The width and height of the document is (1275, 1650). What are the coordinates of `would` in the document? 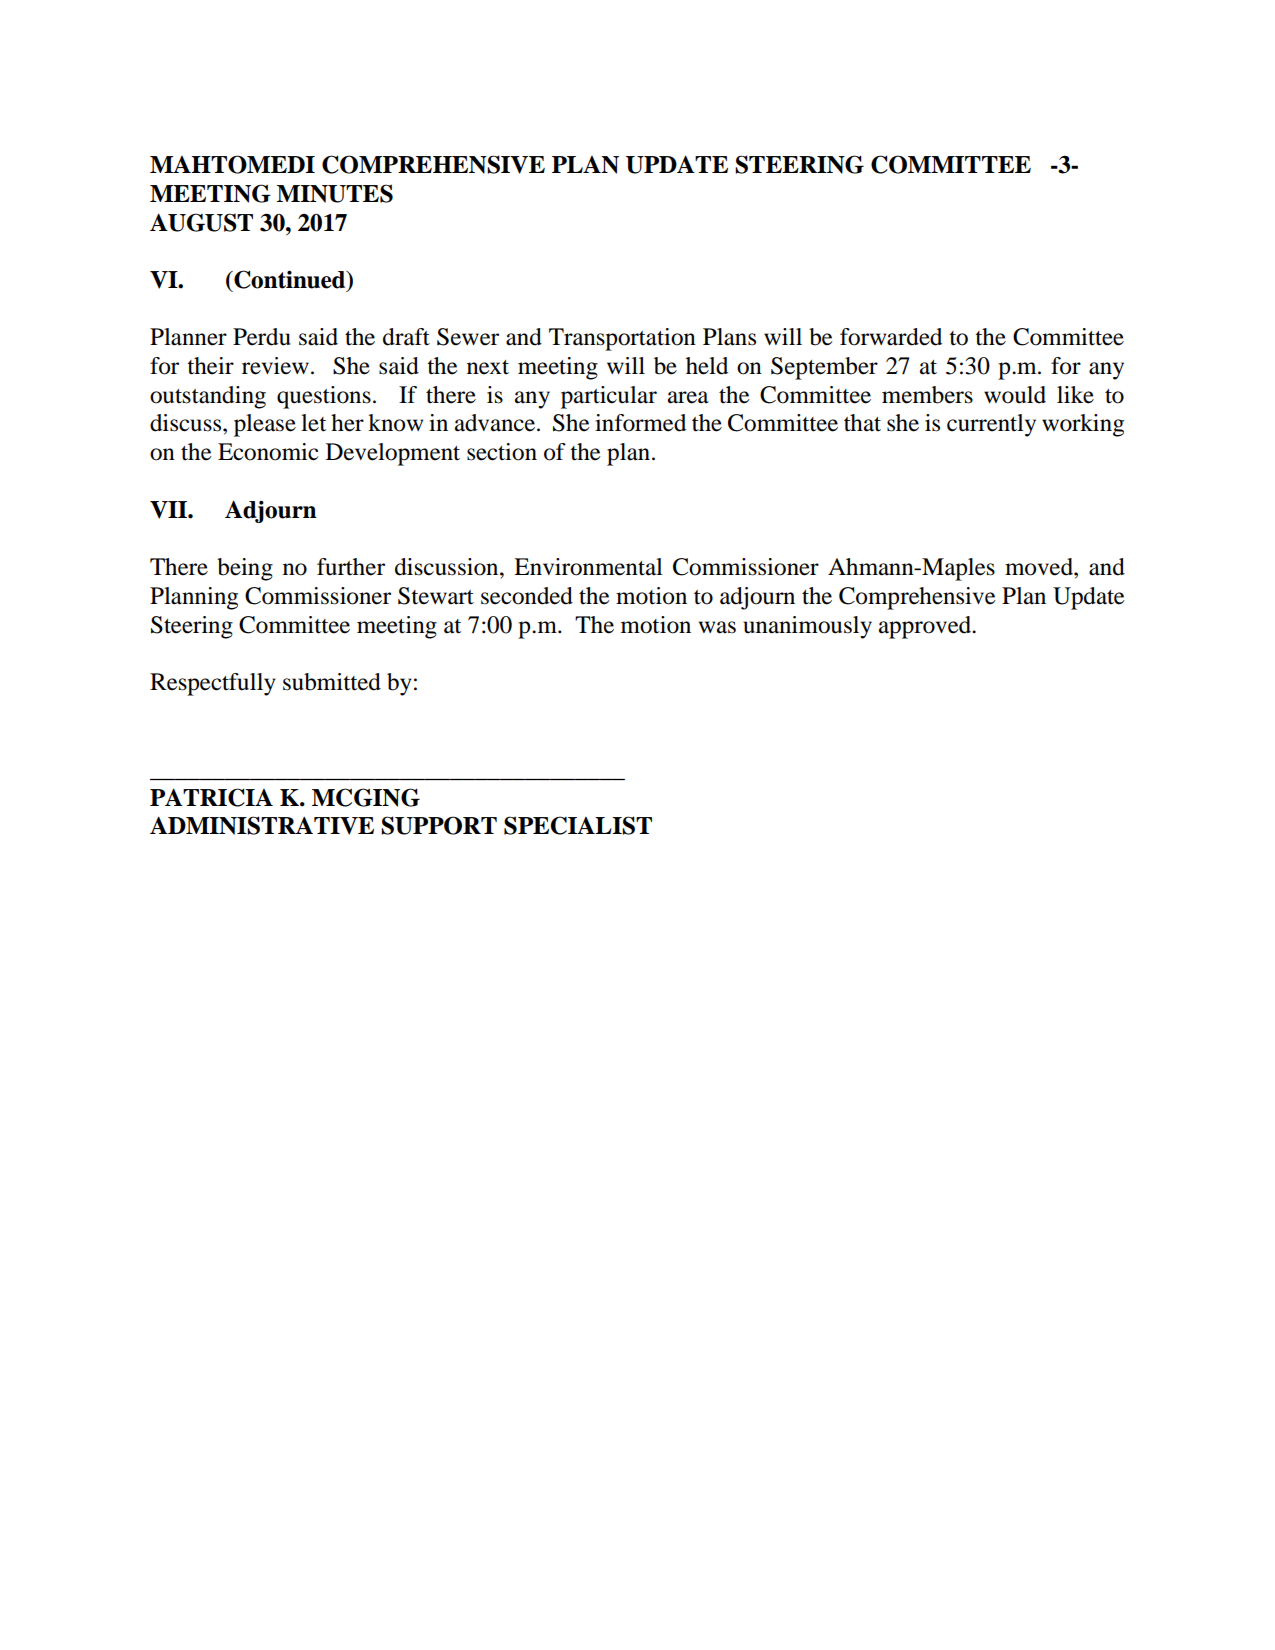 It's located at (1015, 395).
